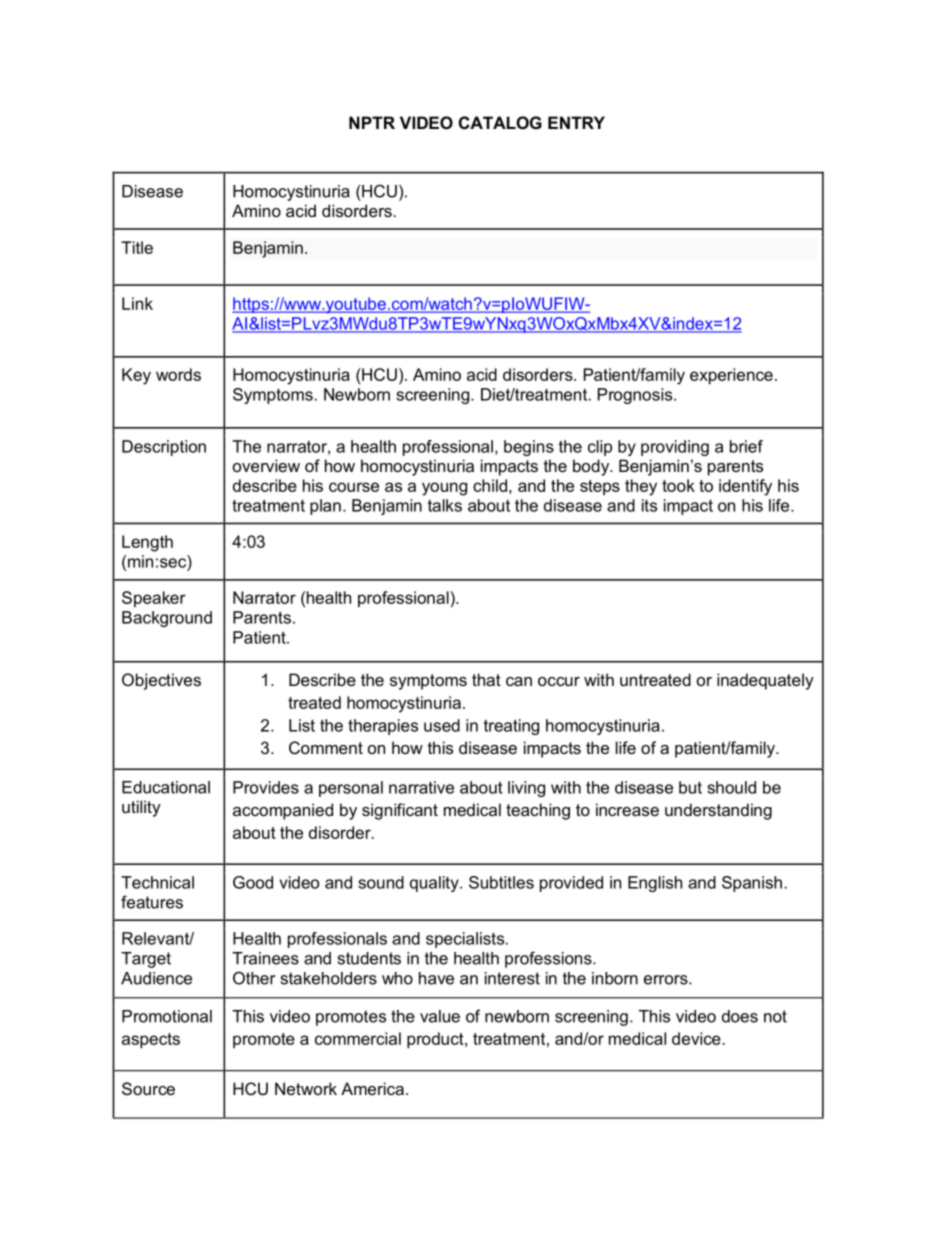 The image size is (952, 1233). I want to click on Description, so click(164, 448).
